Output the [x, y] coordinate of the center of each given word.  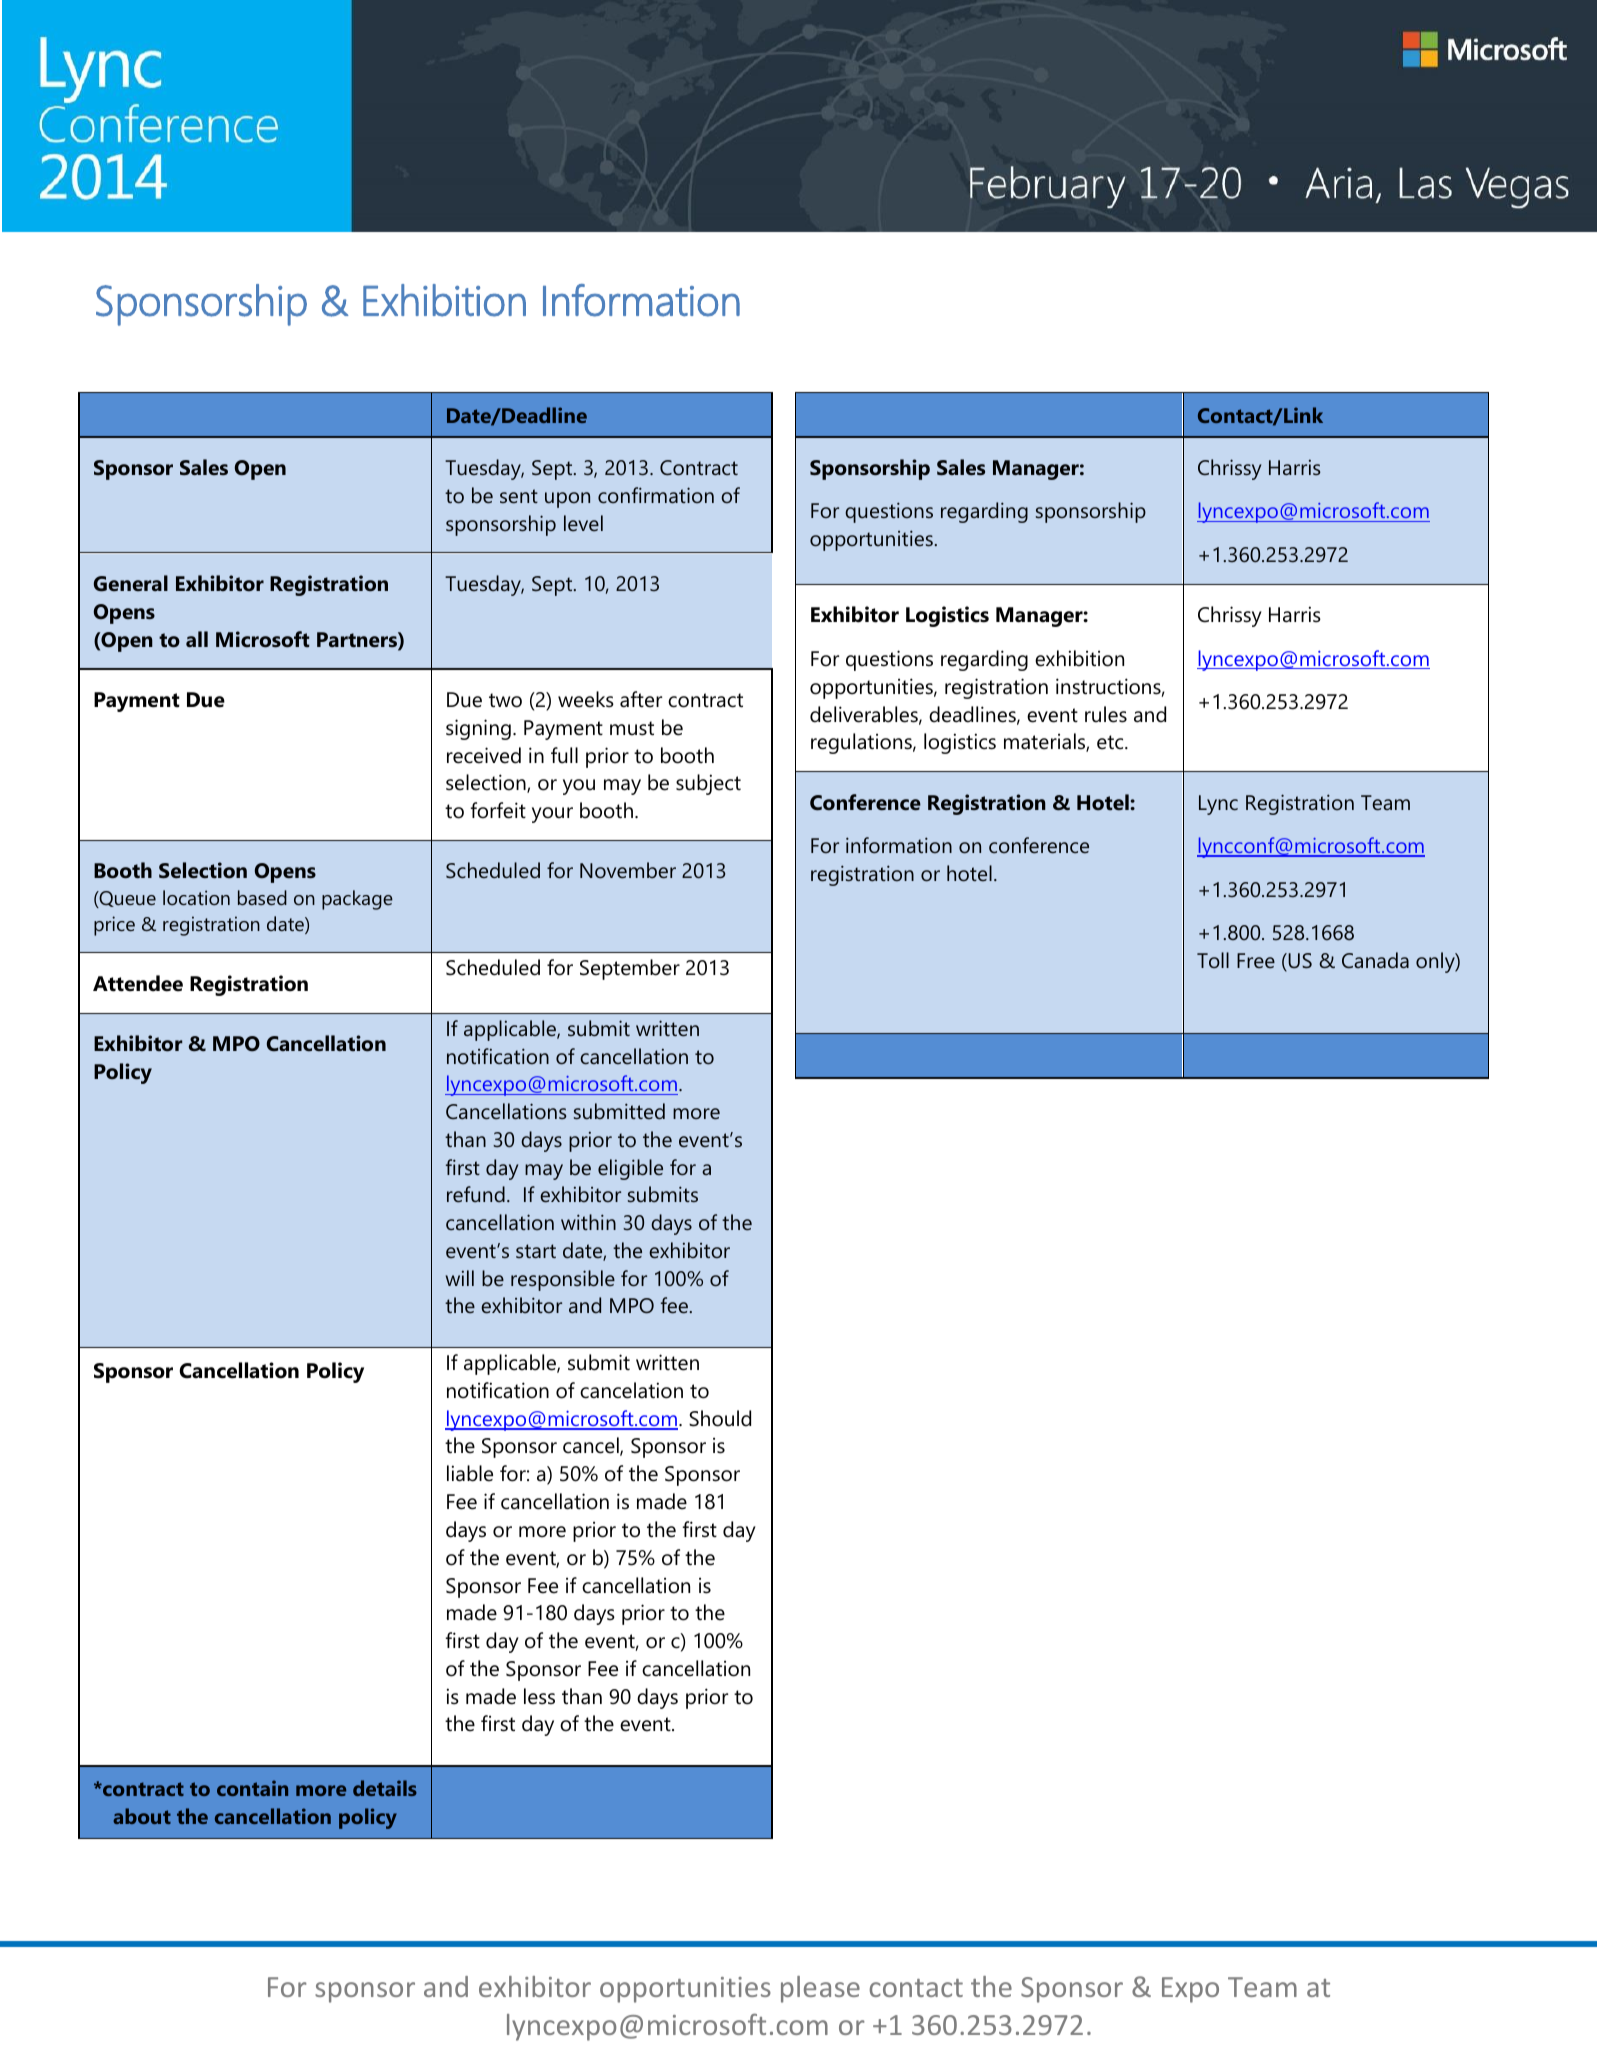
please [820, 1989]
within [588, 1222]
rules [1106, 714]
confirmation [656, 495]
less [539, 1696]
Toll [1213, 960]
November [628, 870]
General [131, 583]
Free [1256, 961]
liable [470, 1473]
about [142, 1816]
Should [720, 1418]
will [460, 1278]
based [262, 897]
